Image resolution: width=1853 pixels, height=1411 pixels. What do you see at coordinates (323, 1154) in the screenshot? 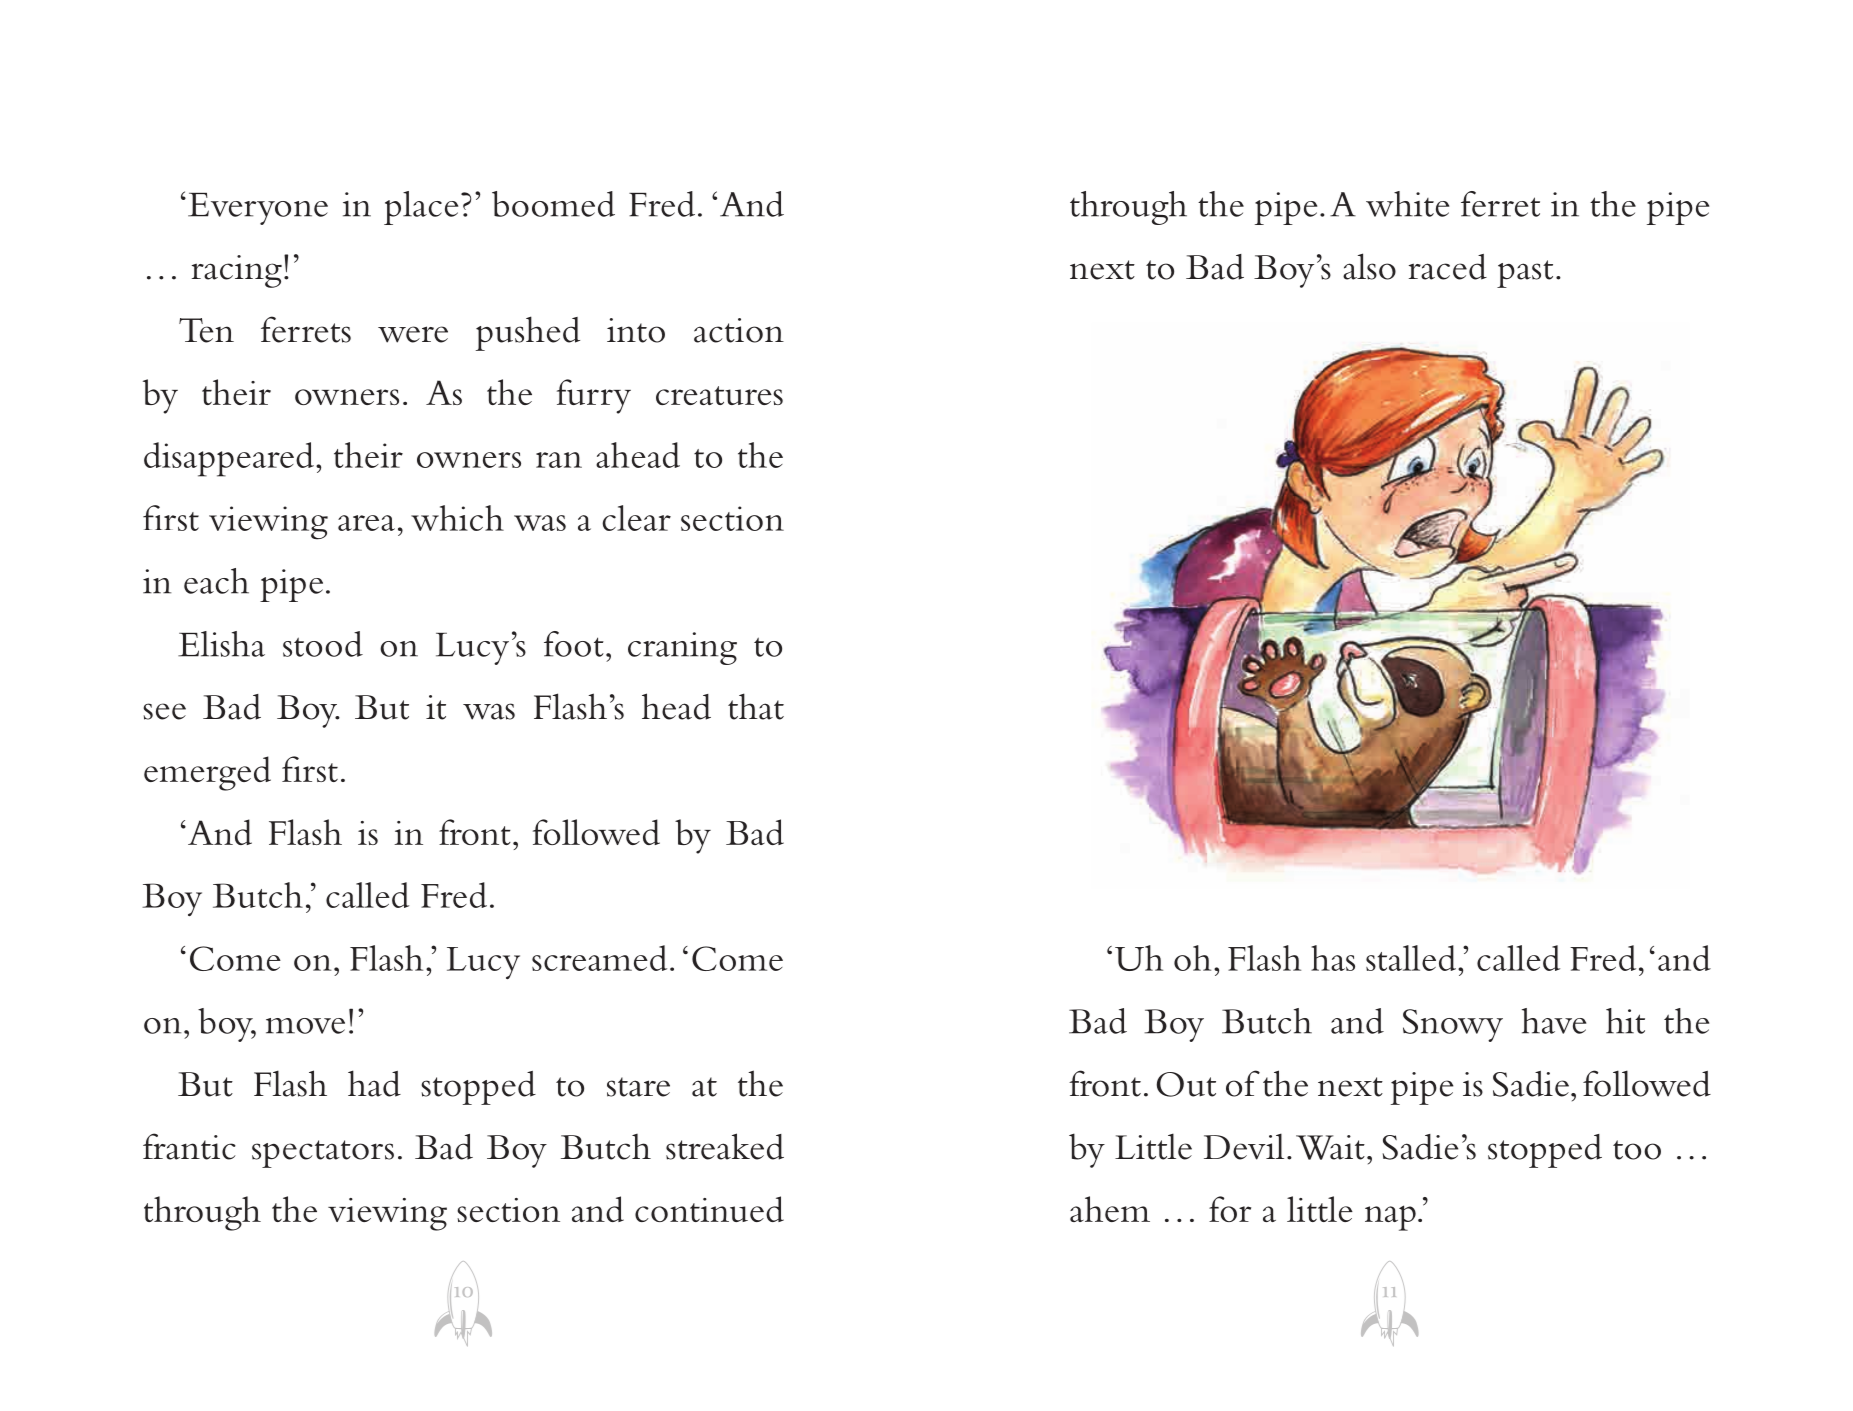
I see `spectators` at bounding box center [323, 1154].
